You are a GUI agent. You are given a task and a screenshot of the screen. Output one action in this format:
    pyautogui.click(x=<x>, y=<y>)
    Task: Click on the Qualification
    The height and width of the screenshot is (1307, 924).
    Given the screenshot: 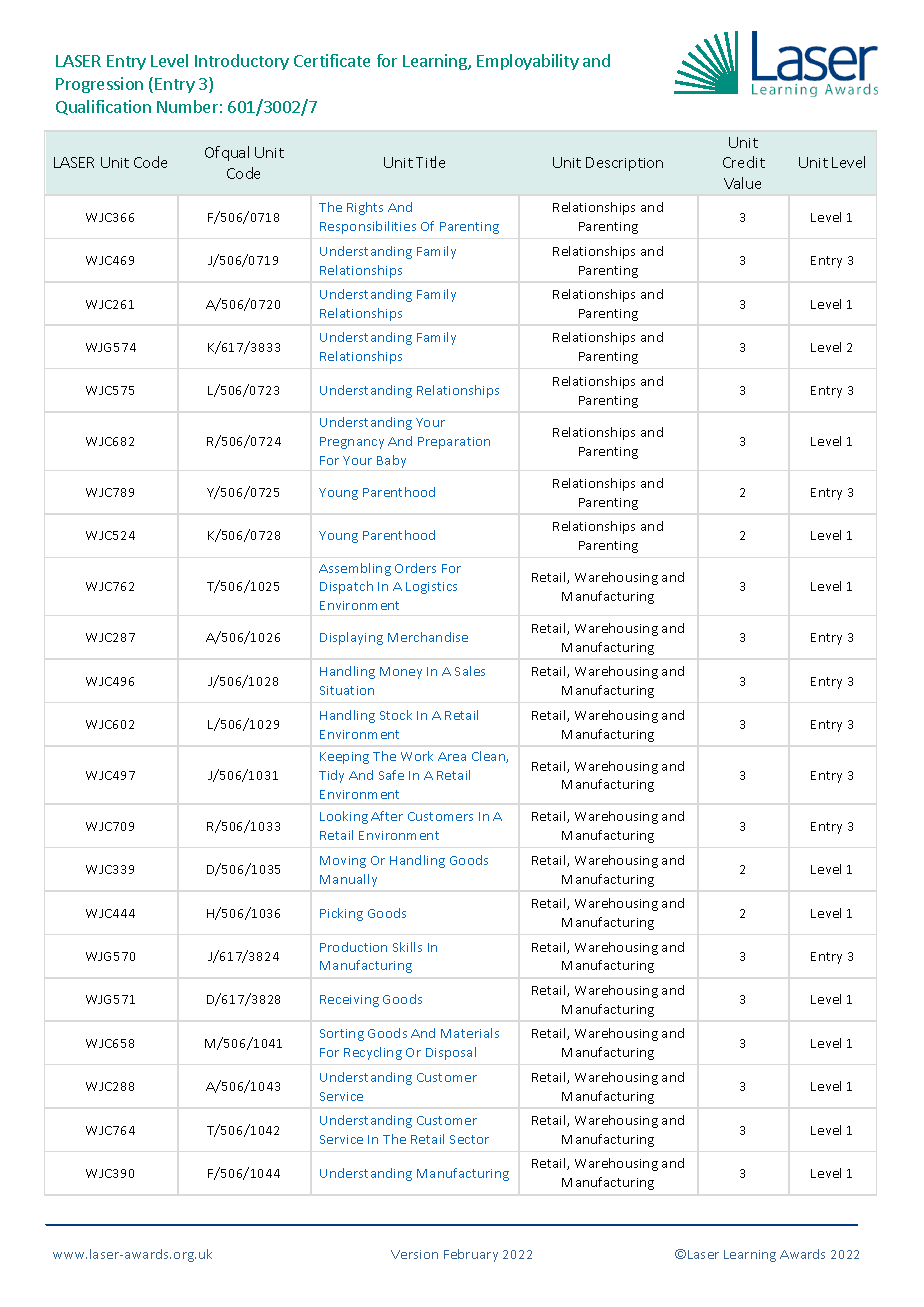 What is the action you would take?
    pyautogui.click(x=103, y=107)
